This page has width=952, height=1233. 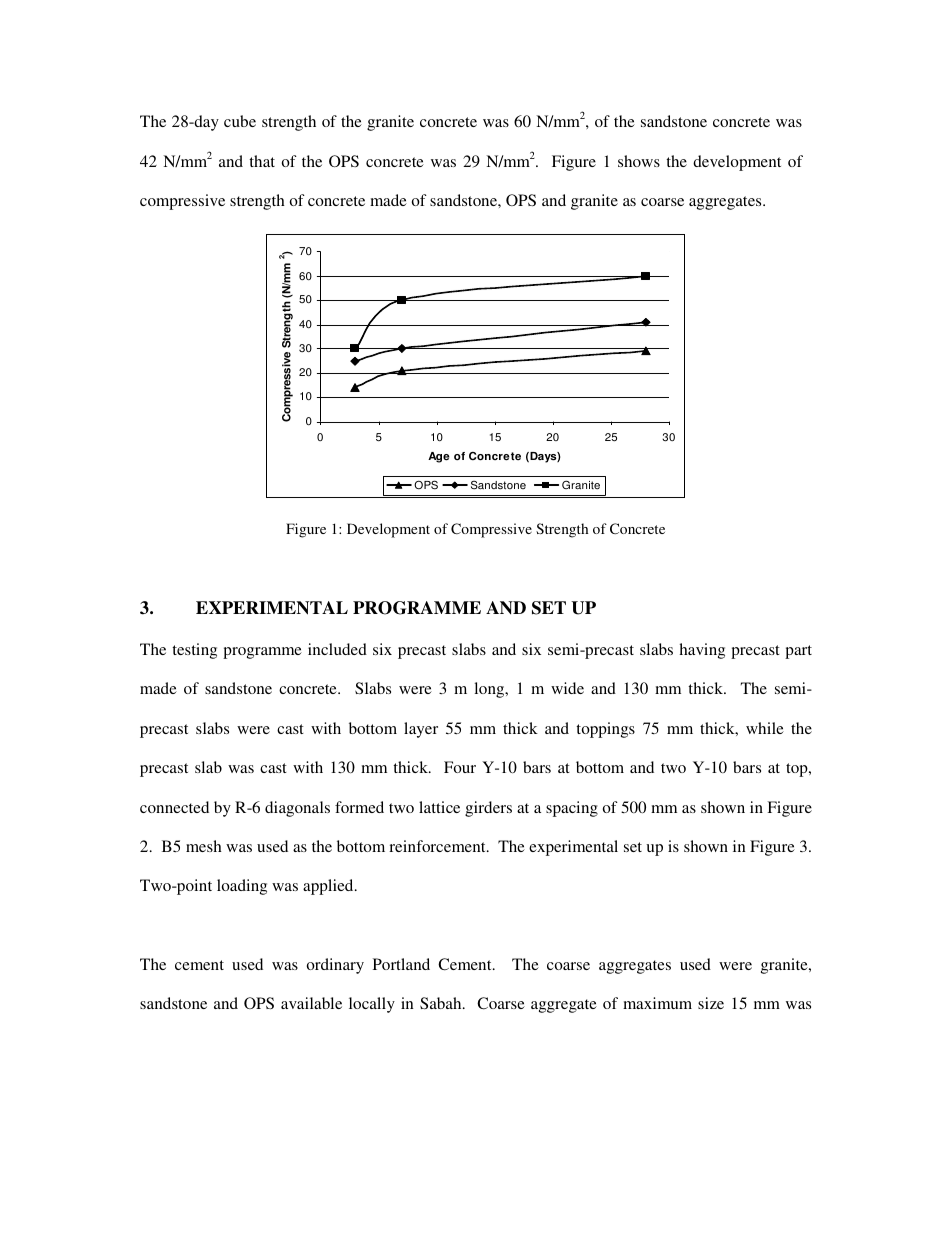 I want to click on that, so click(x=262, y=161).
